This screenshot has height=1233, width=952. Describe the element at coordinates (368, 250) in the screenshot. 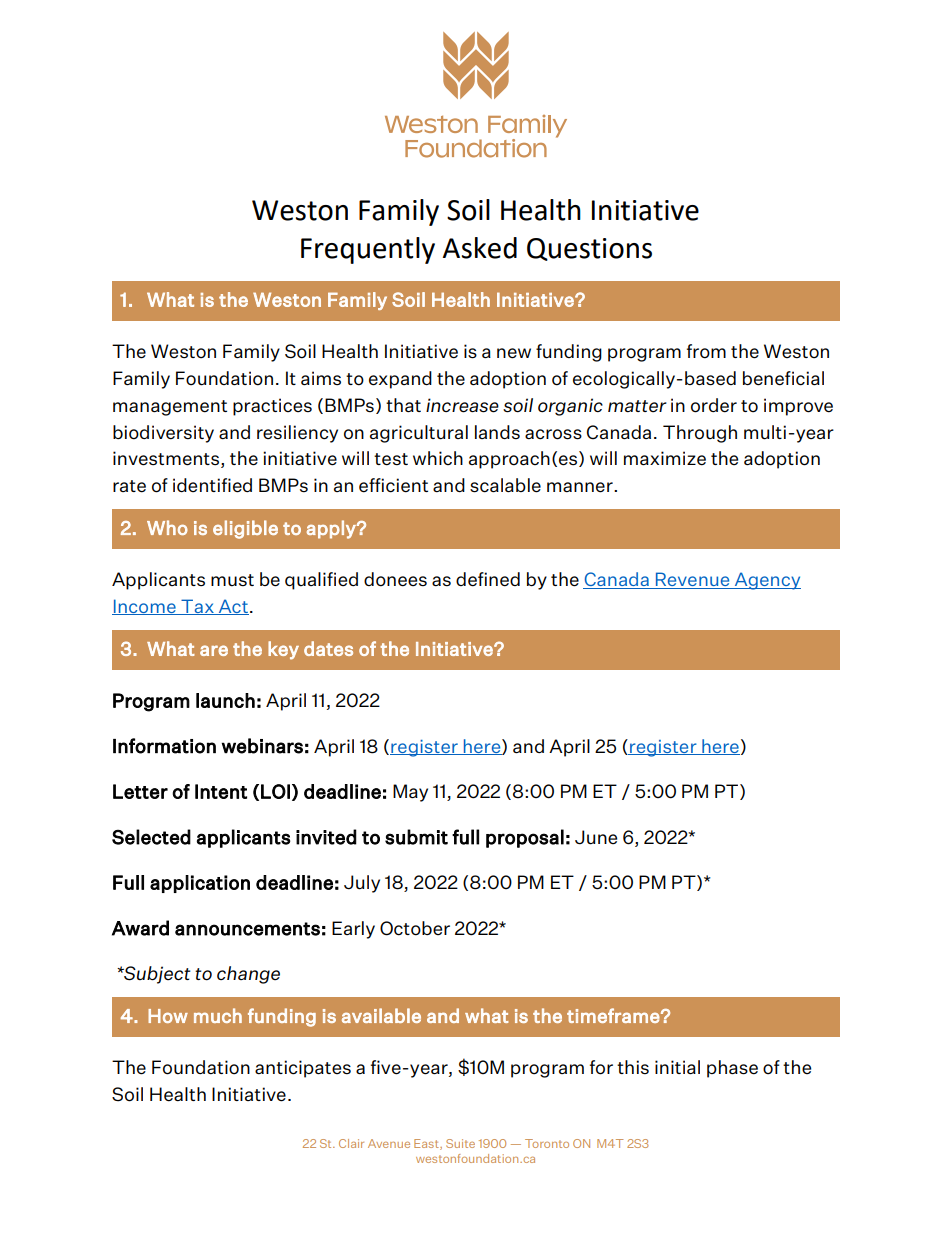

I see `Frequently` at that location.
